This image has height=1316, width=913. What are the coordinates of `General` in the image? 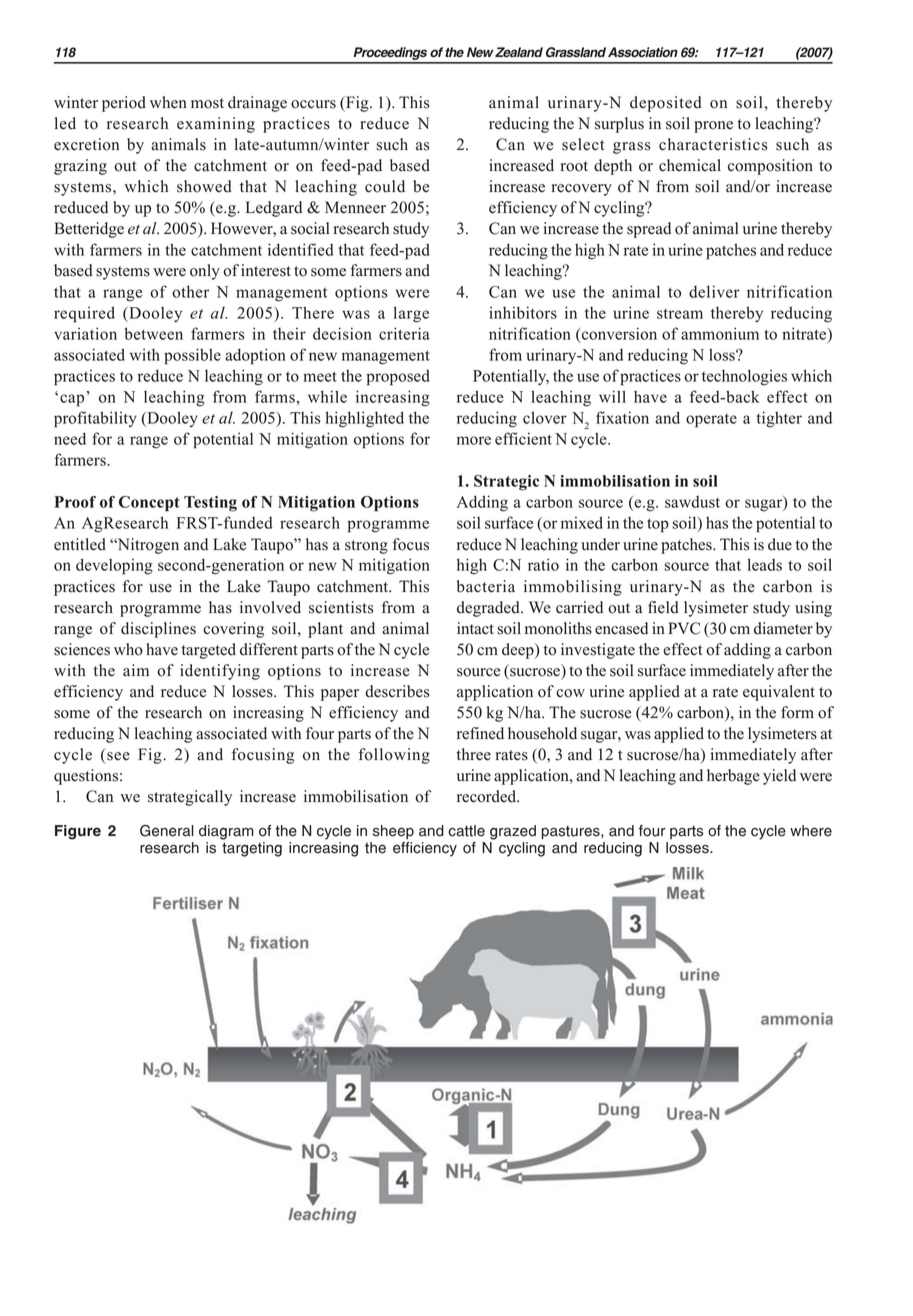 It's located at (167, 831).
